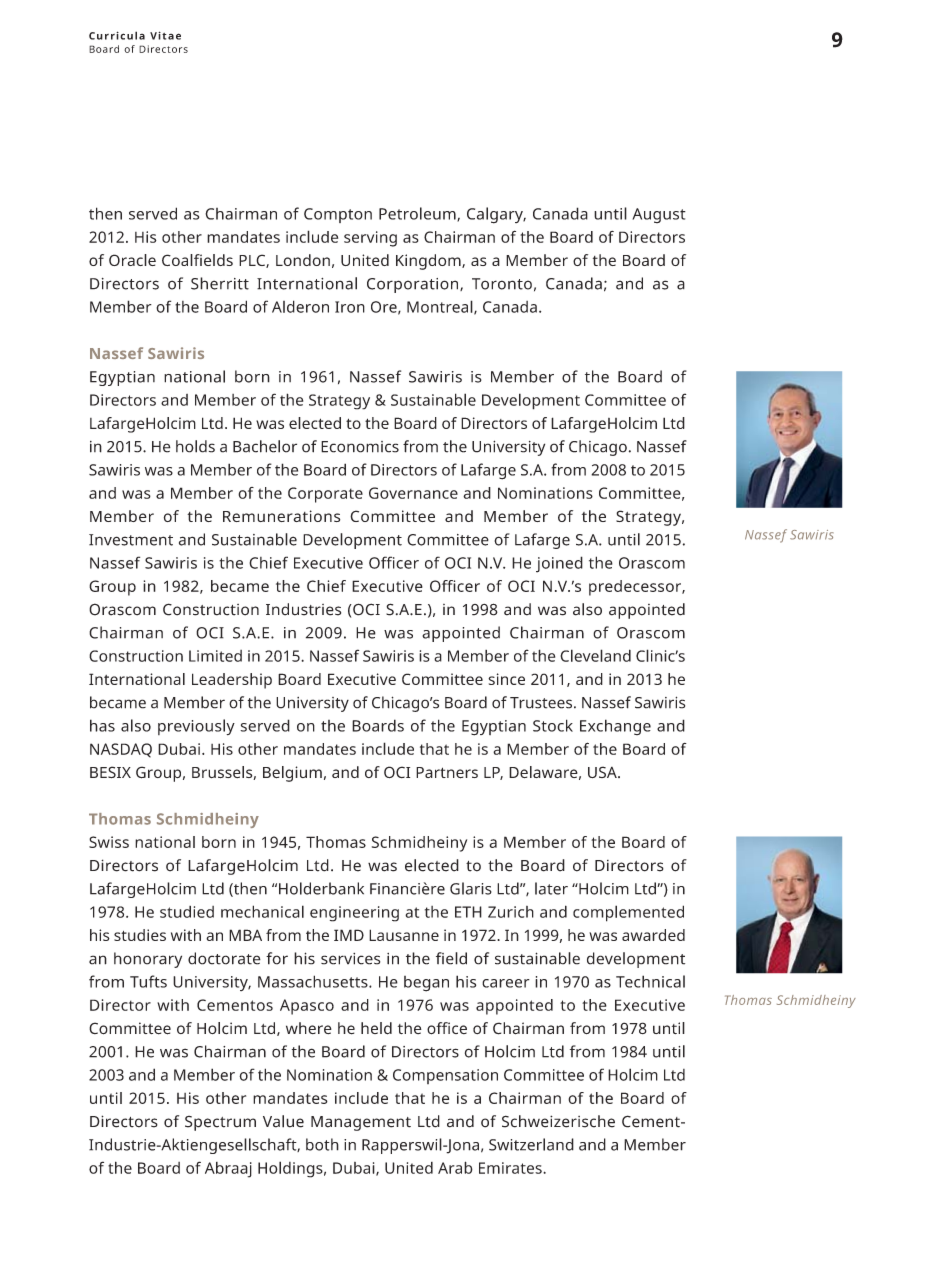 Image resolution: width=930 pixels, height=1288 pixels. I want to click on Spectrum, so click(220, 1123).
